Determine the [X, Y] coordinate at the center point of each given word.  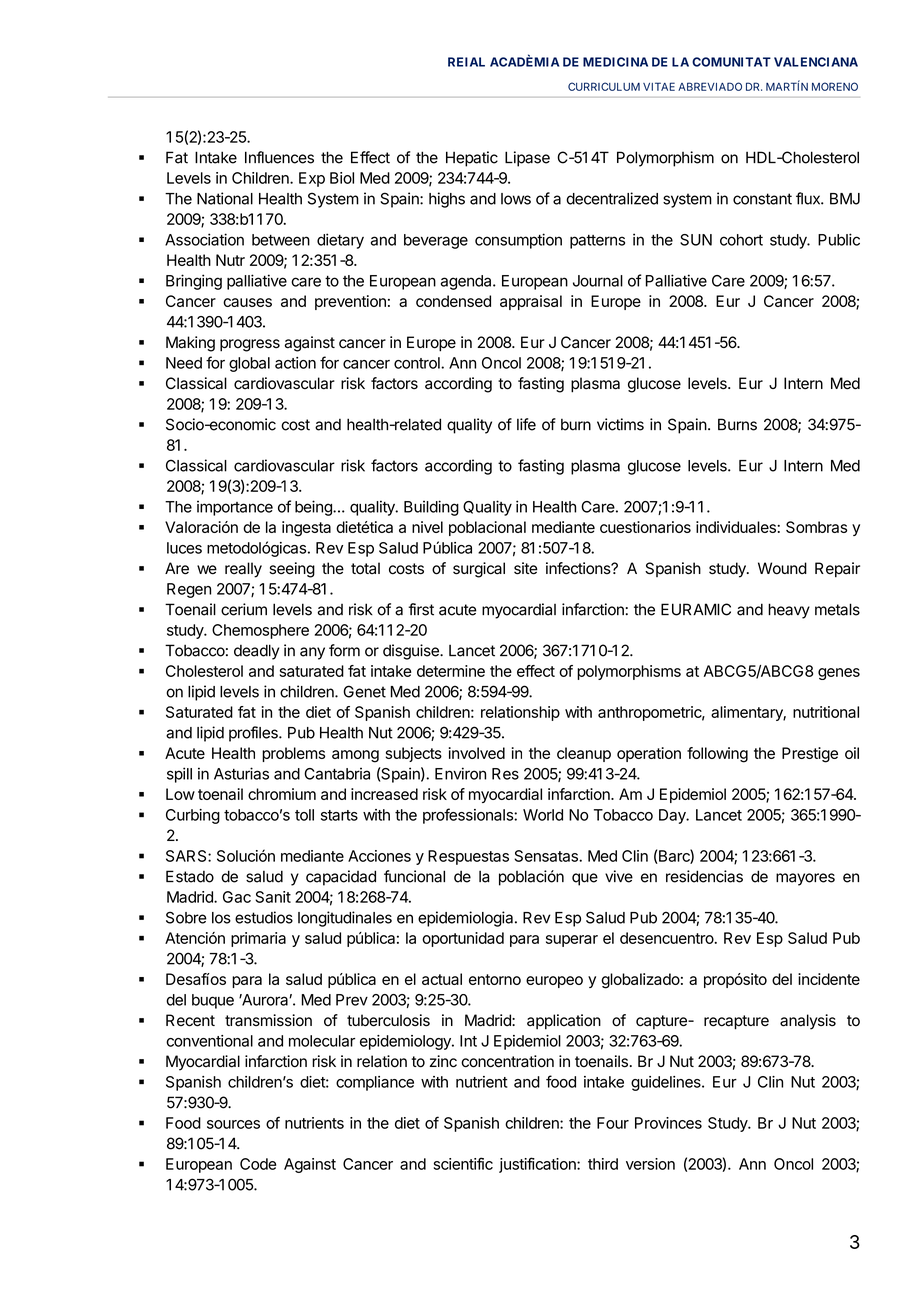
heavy [789, 611]
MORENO [835, 86]
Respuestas [468, 857]
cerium [244, 609]
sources [233, 1124]
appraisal [531, 302]
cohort [741, 240]
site [526, 568]
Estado [190, 876]
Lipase [527, 159]
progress [250, 345]
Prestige [810, 755]
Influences [279, 157]
